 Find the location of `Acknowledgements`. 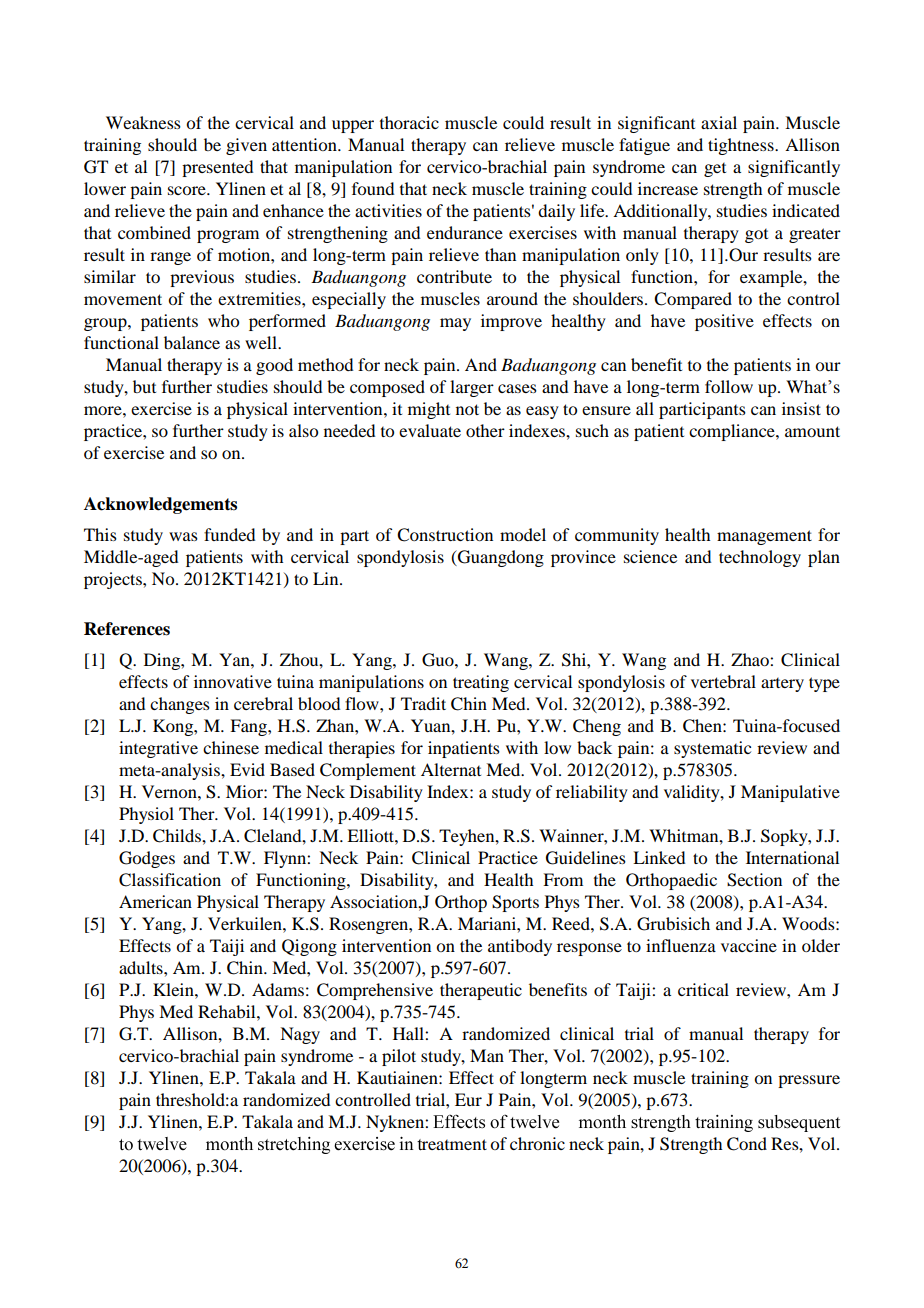

Acknowledgements is located at coordinates (160, 505).
